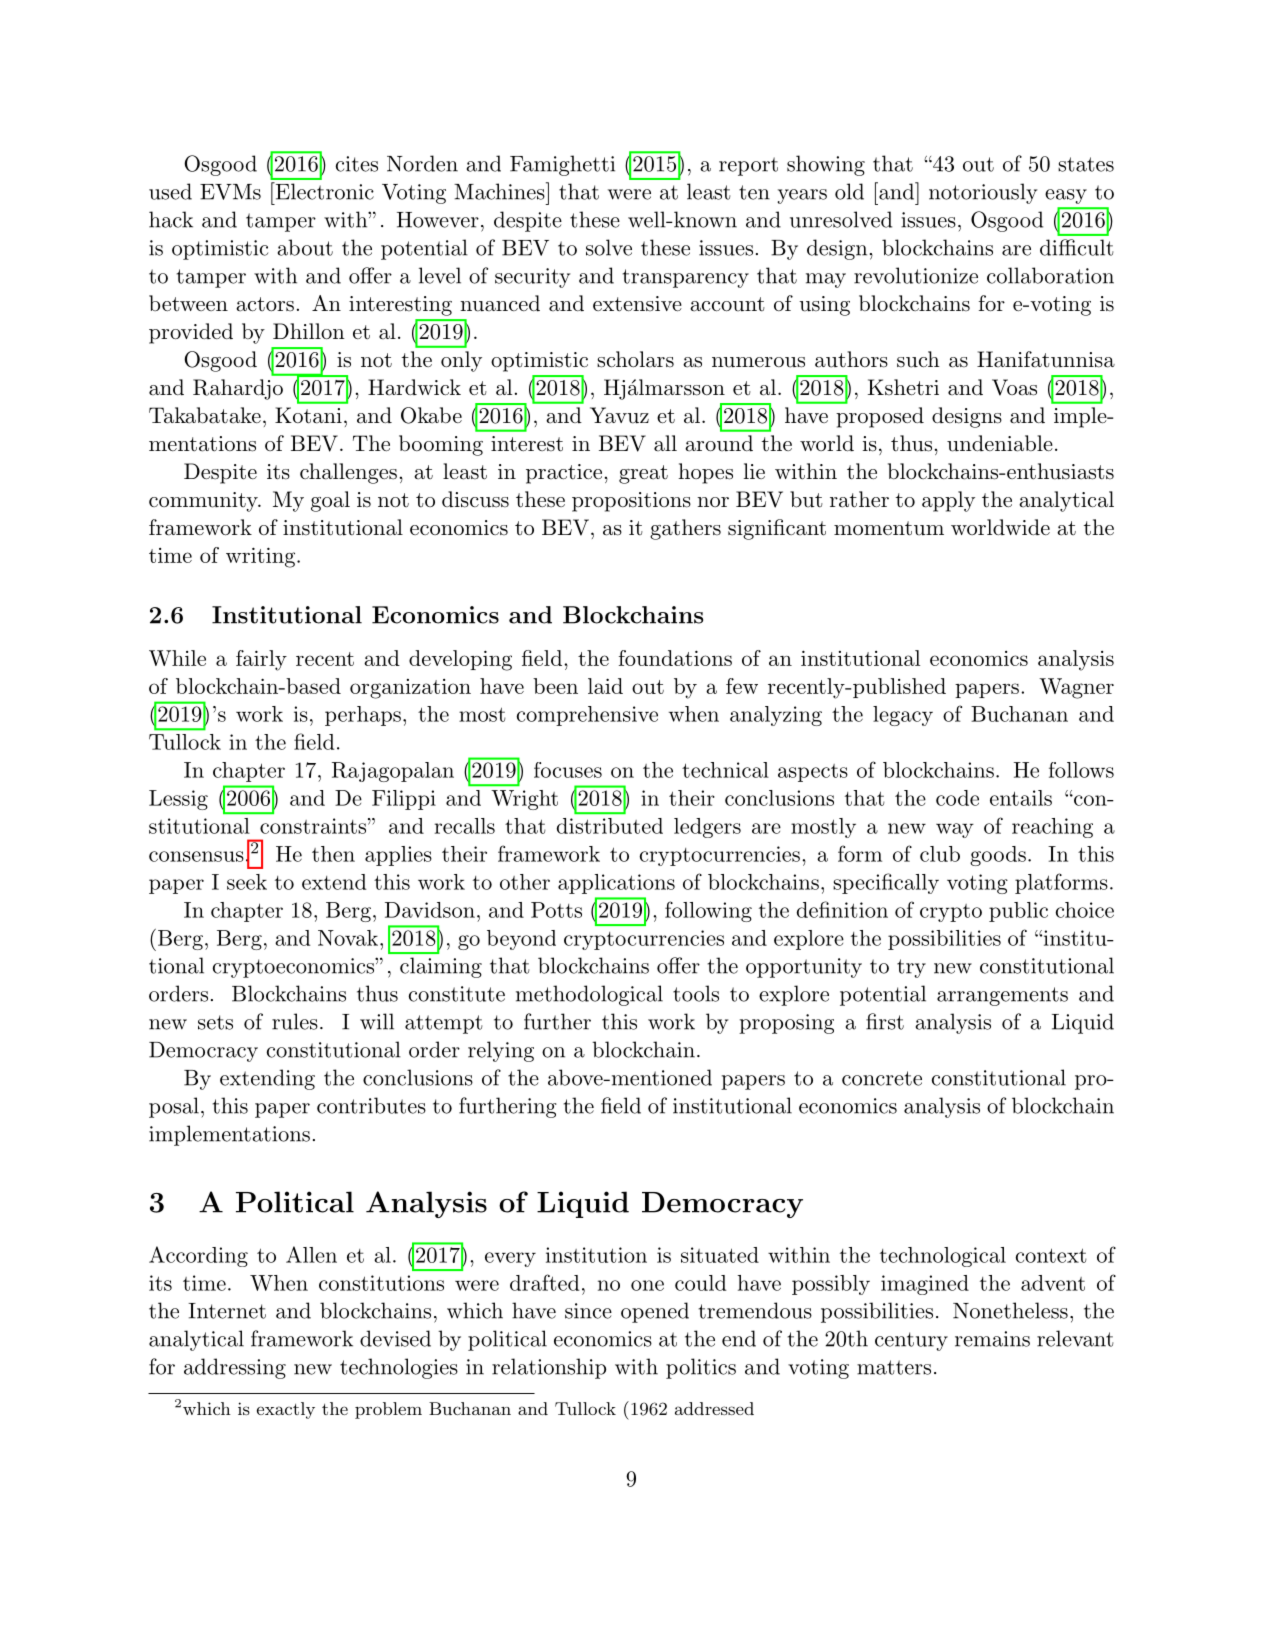 Image resolution: width=1263 pixels, height=1635 pixels. Describe the element at coordinates (295, 1021) in the page. I see `rules` at that location.
